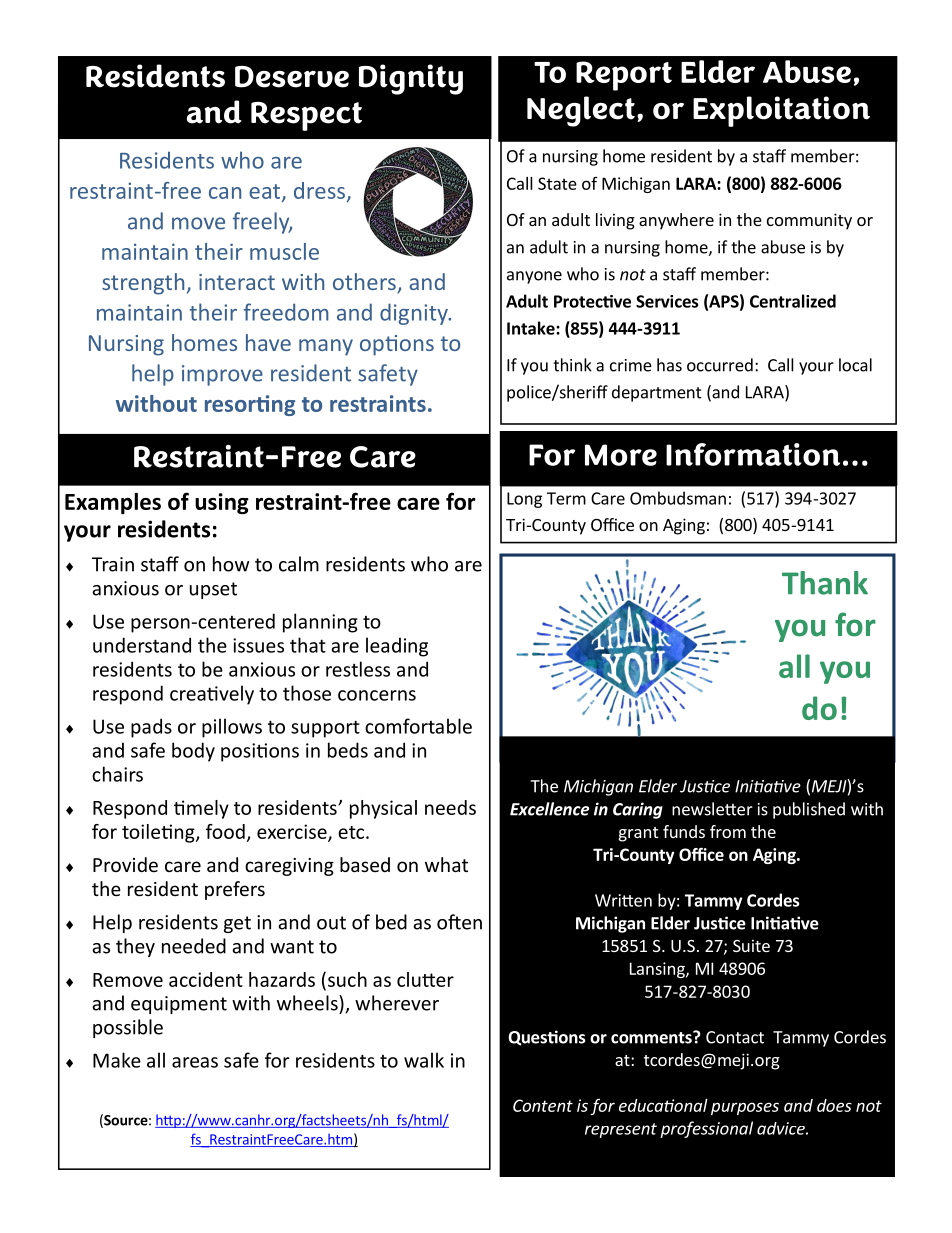  Describe the element at coordinates (195, 1062) in the document. I see `areas` at that location.
